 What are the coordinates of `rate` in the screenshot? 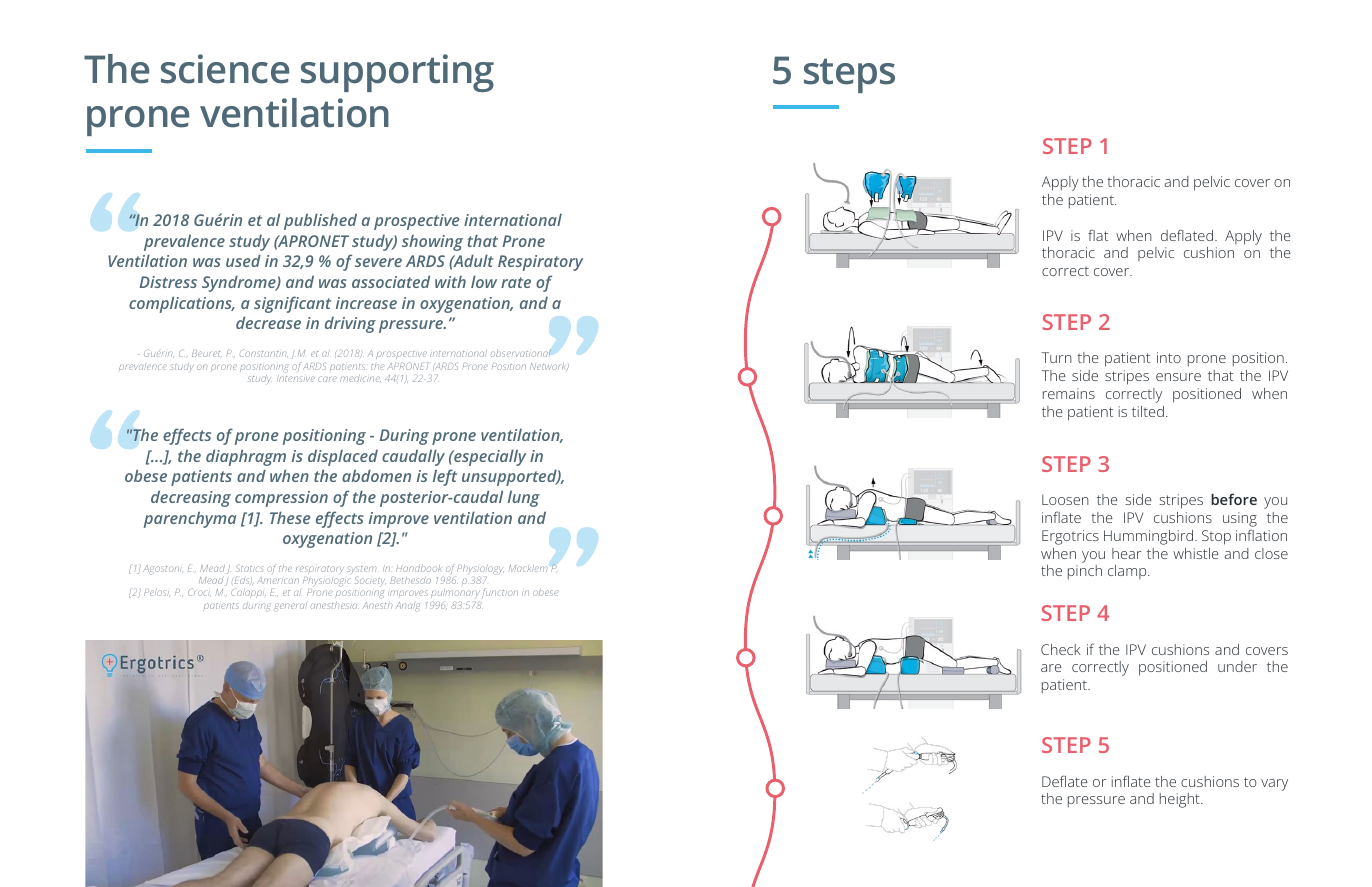 It's located at (516, 282).
